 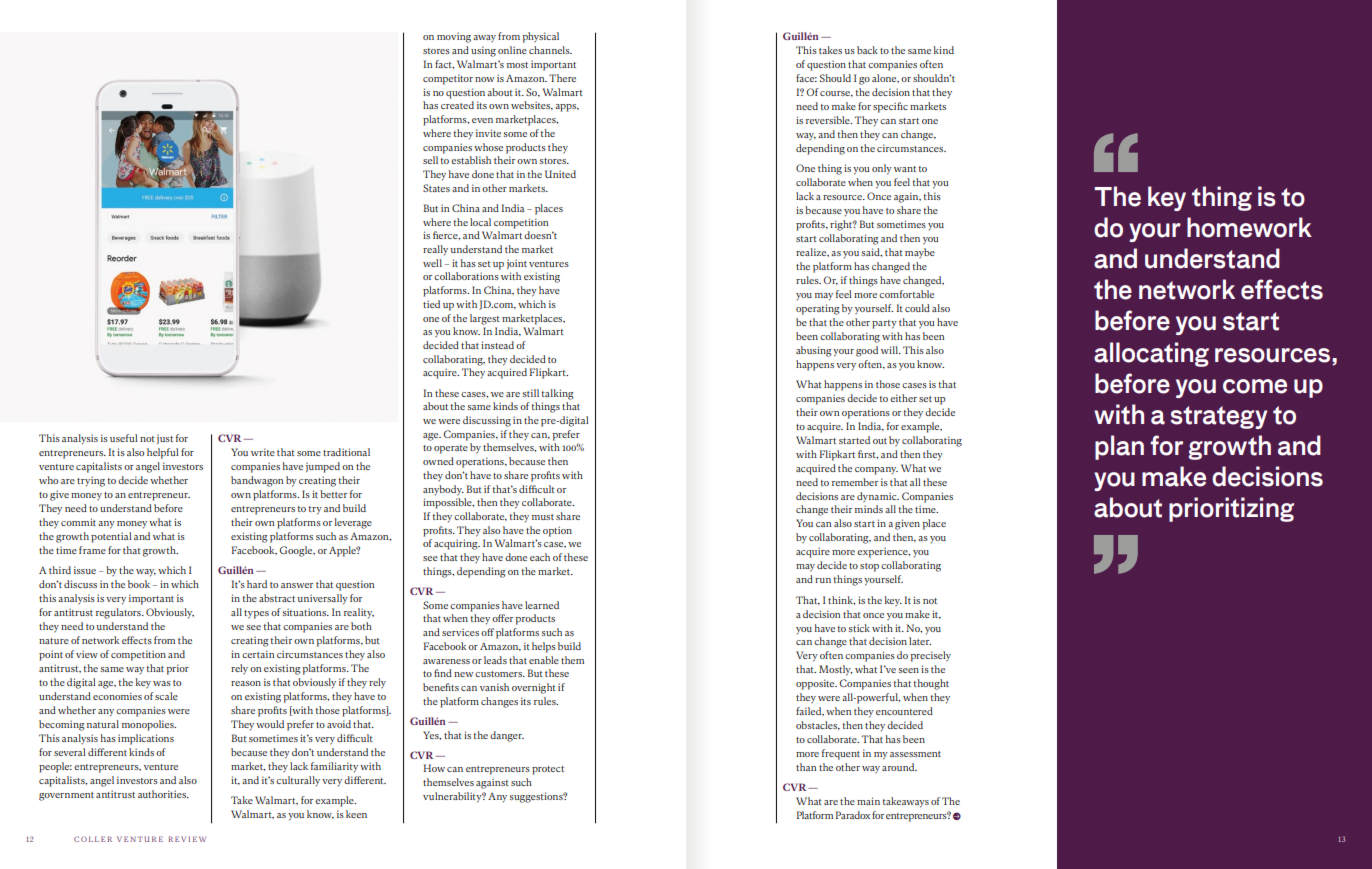 What do you see at coordinates (1119, 447) in the screenshot?
I see `plan` at bounding box center [1119, 447].
